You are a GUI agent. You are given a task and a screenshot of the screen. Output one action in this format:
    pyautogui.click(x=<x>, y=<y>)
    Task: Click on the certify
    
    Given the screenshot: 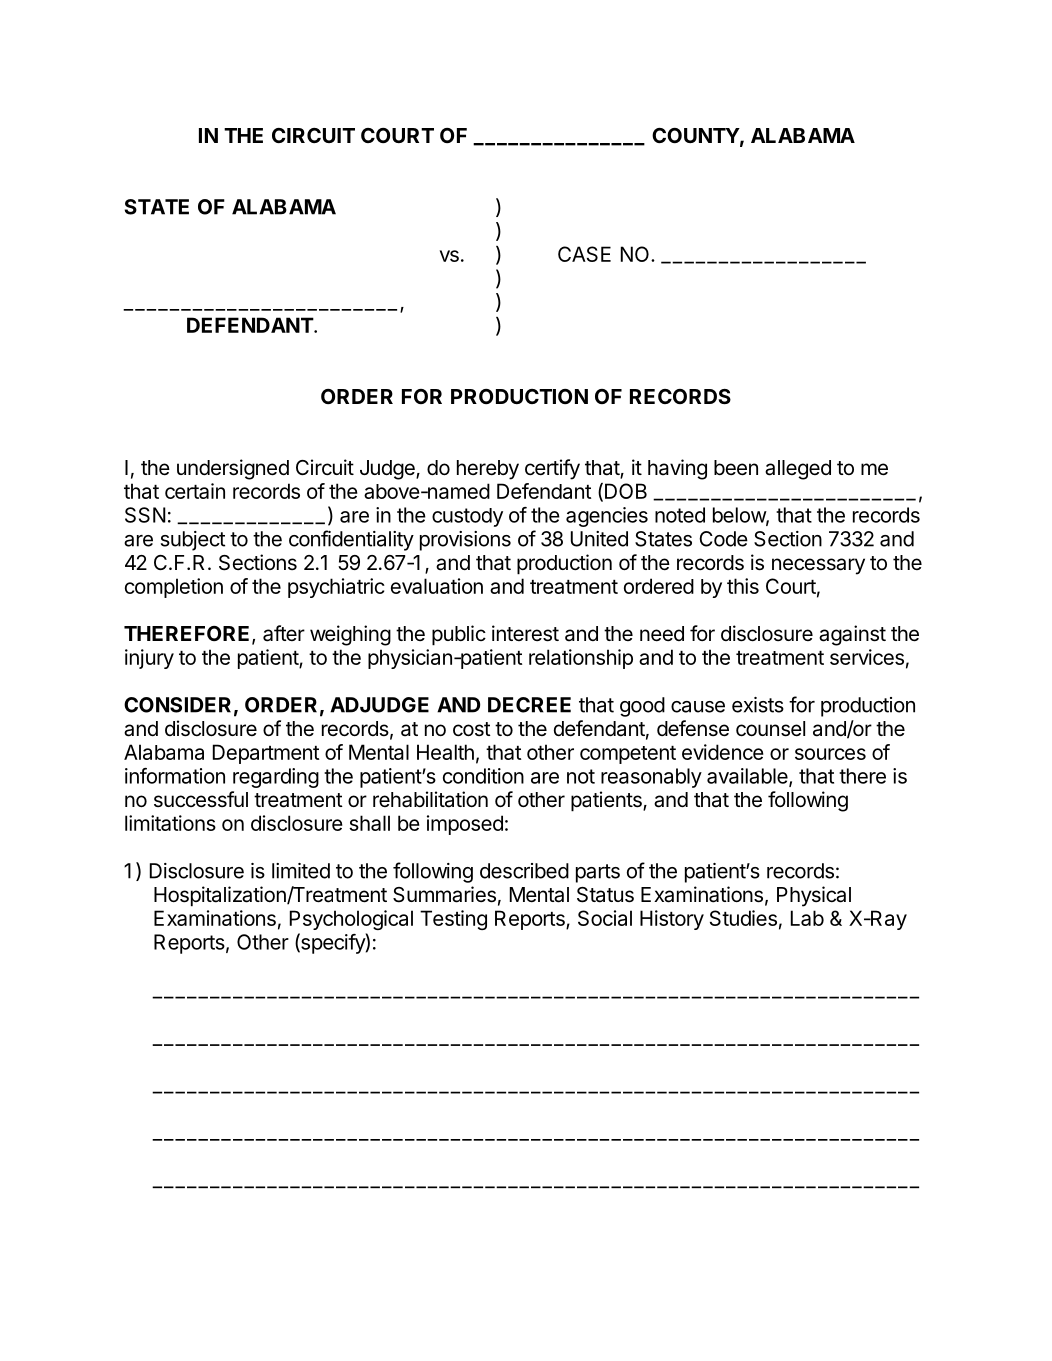 What is the action you would take?
    pyautogui.click(x=552, y=469)
